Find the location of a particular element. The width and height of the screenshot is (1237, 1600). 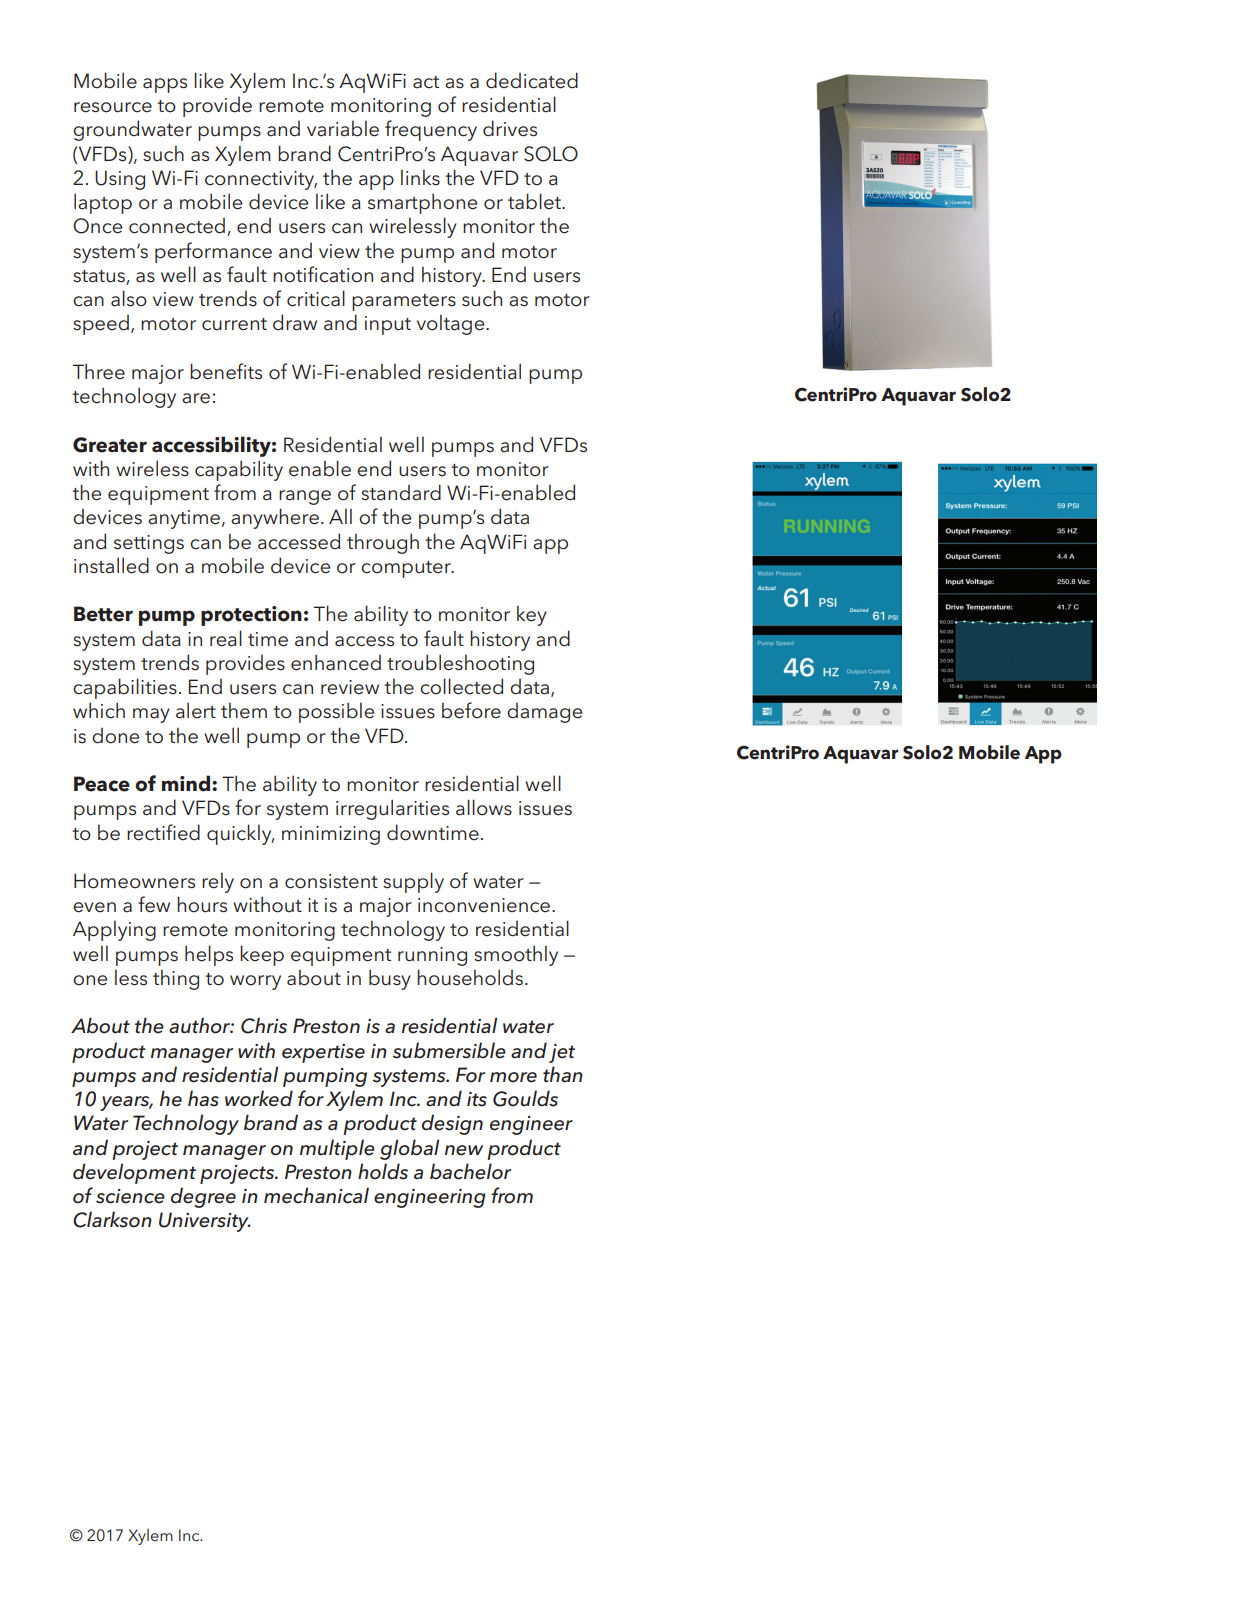

development is located at coordinates (134, 1173).
